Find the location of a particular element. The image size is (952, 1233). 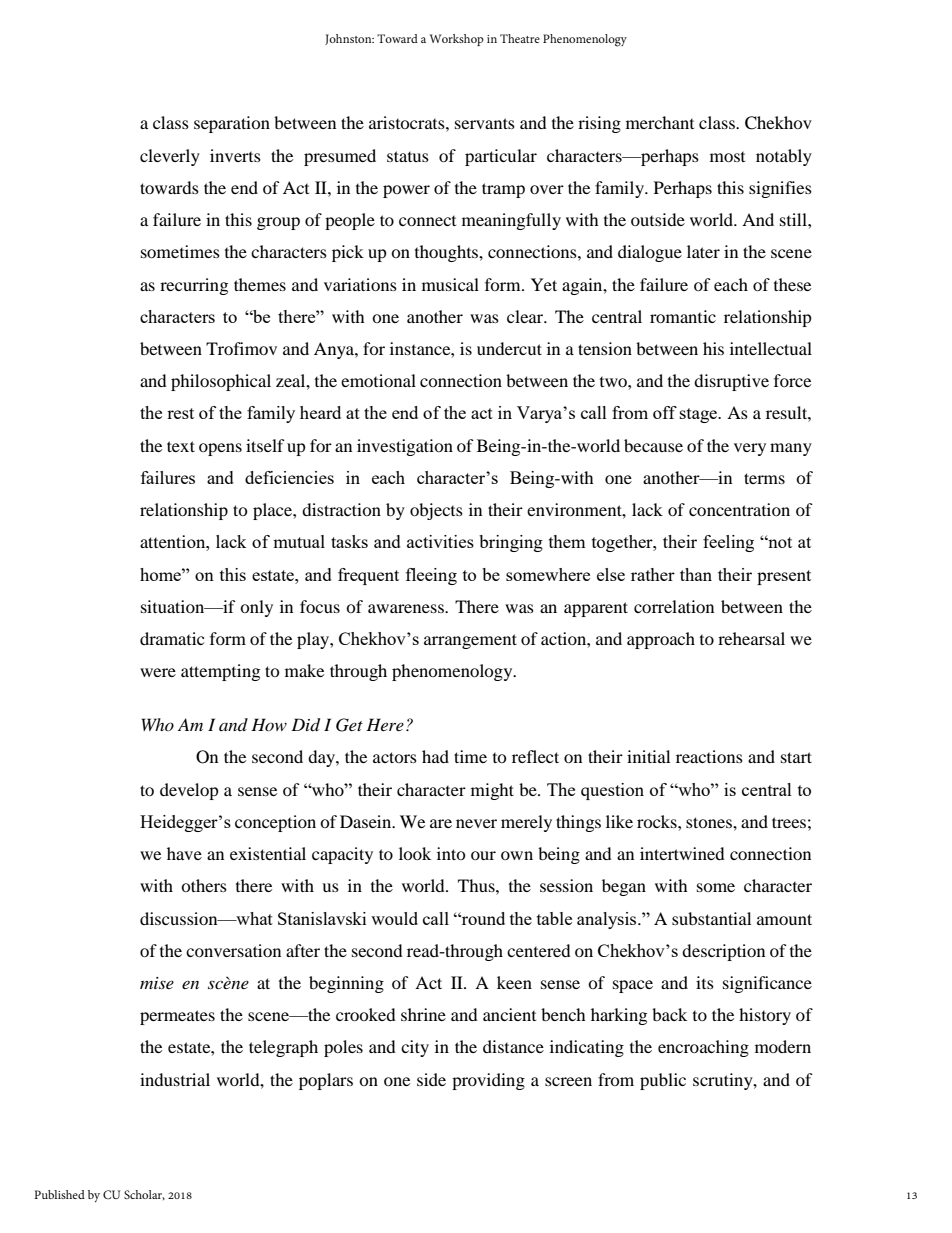

correlation is located at coordinates (674, 606).
